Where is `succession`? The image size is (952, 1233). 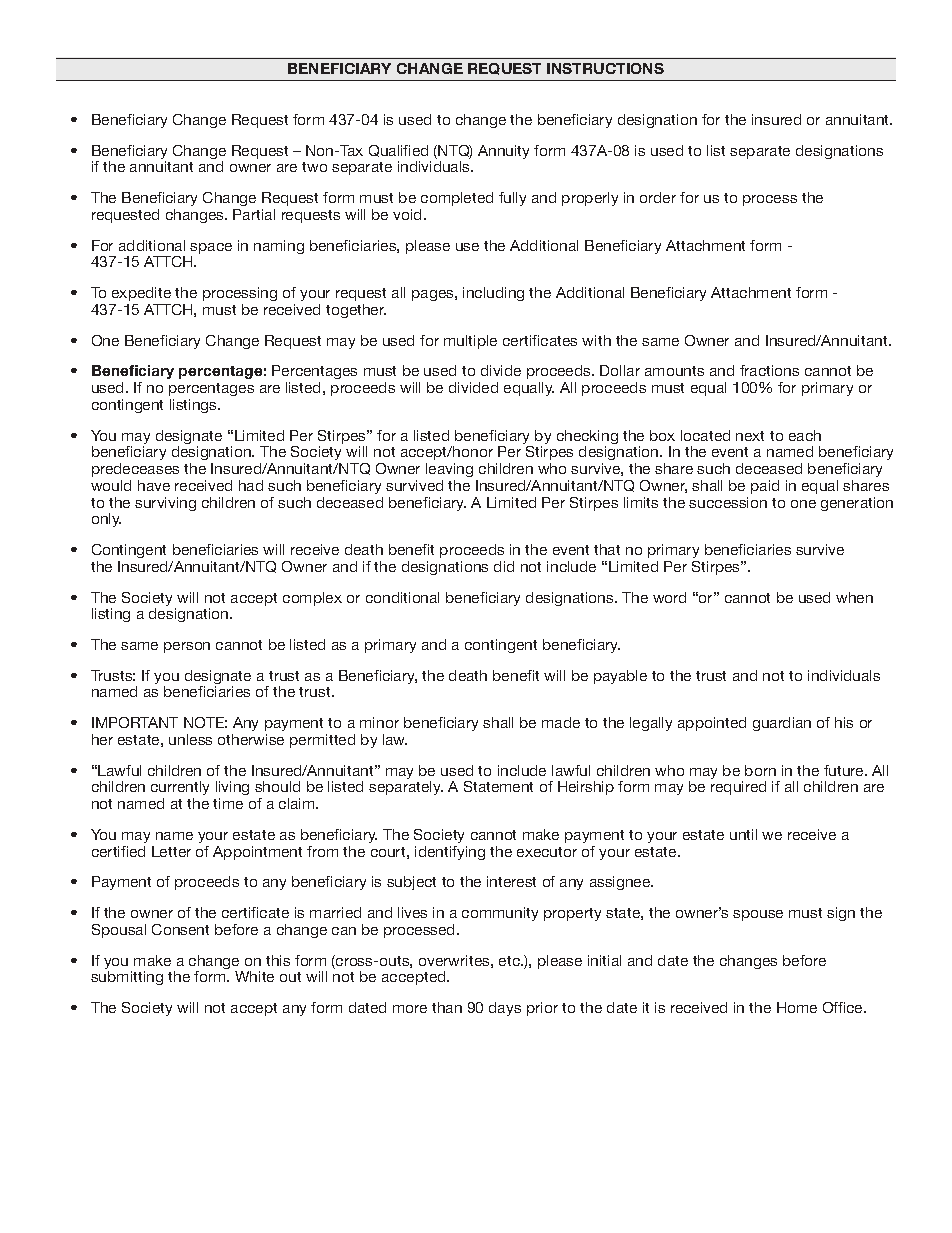
succession is located at coordinates (728, 502).
